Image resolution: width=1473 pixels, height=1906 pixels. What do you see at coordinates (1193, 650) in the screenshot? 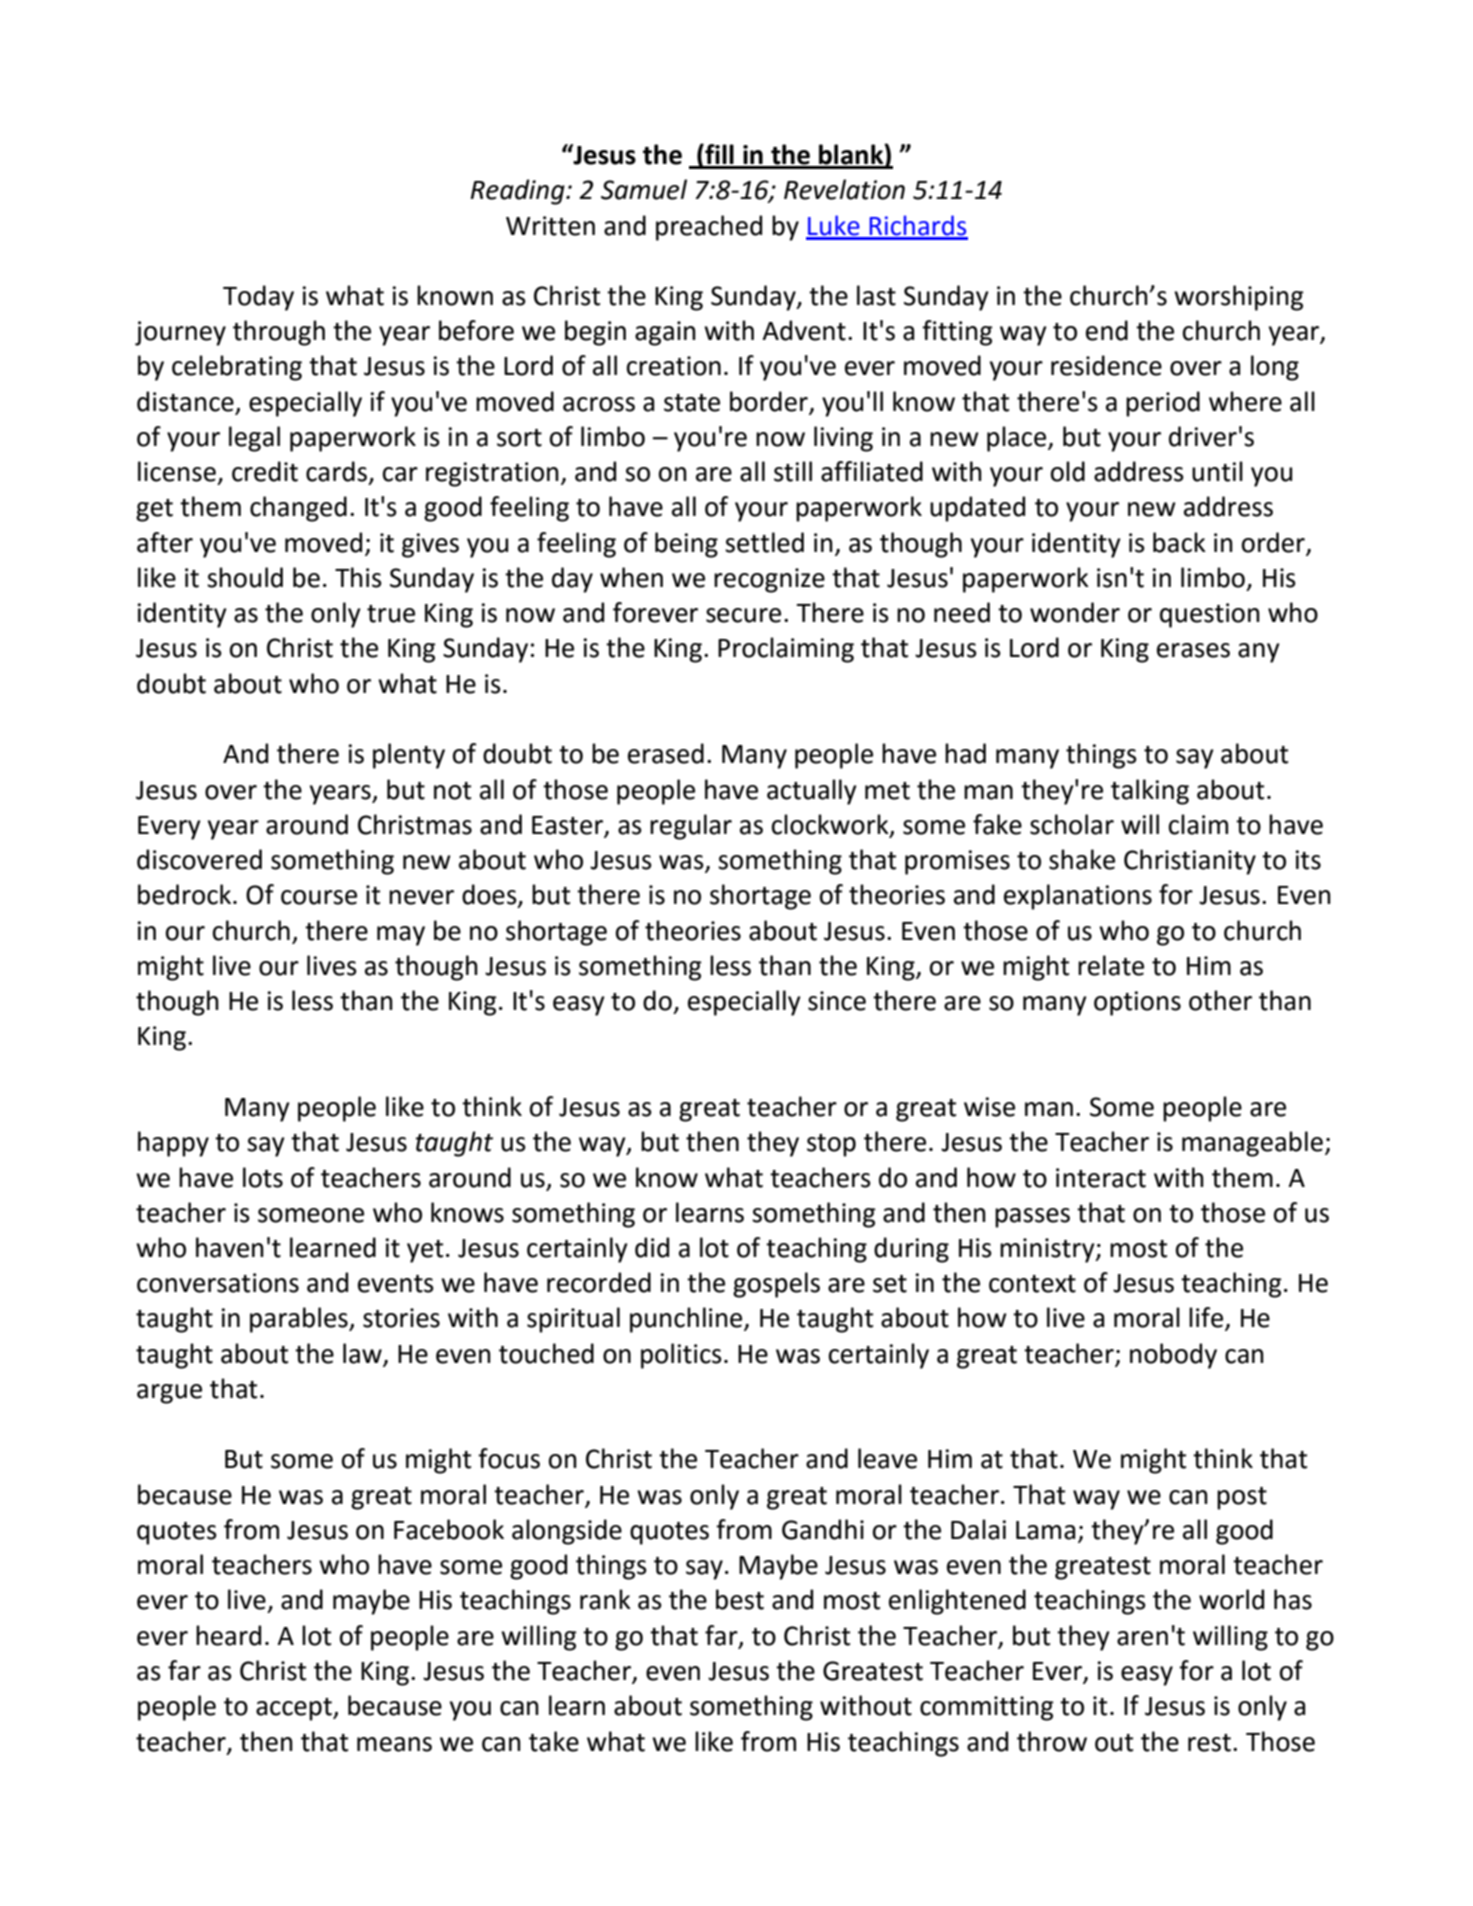
I see `erases` at bounding box center [1193, 650].
